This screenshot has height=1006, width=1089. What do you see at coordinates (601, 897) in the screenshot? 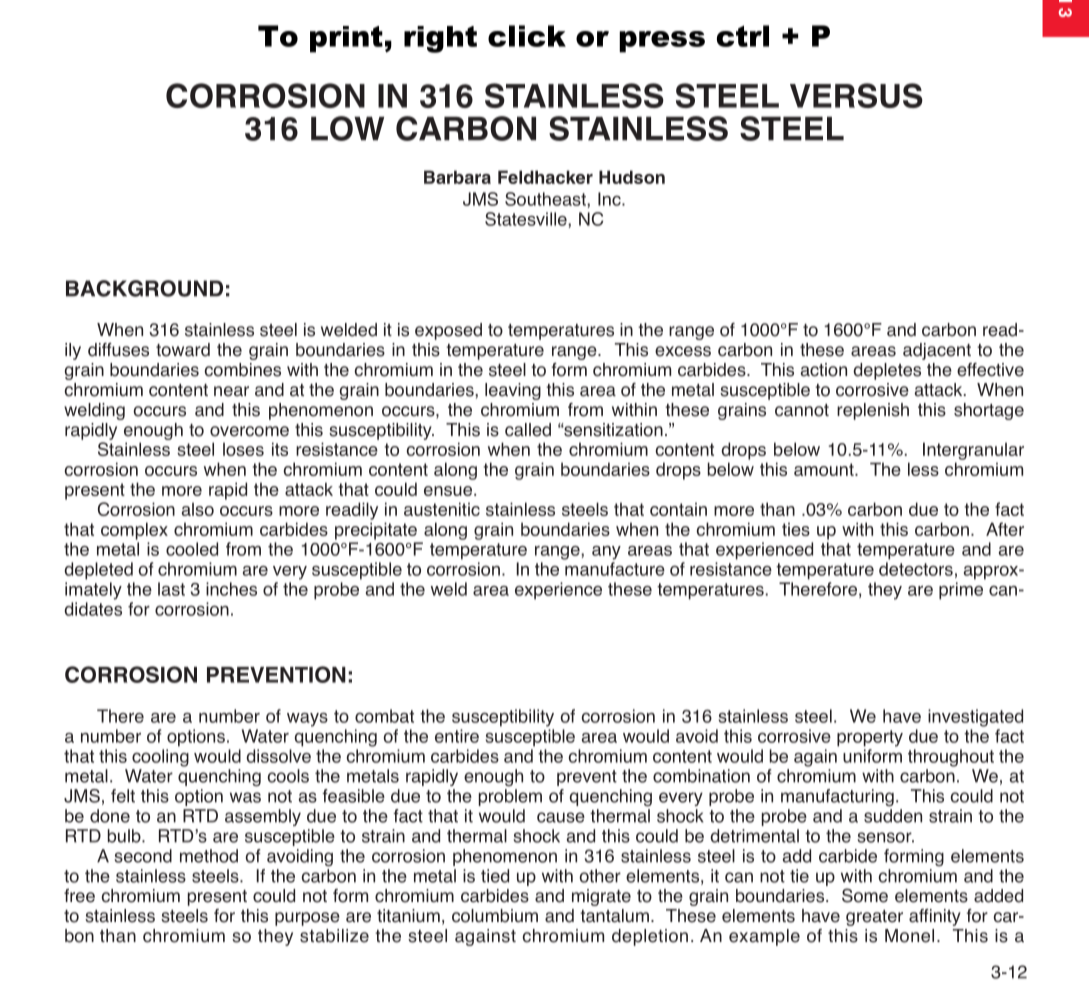
I see `migrate` at bounding box center [601, 897].
